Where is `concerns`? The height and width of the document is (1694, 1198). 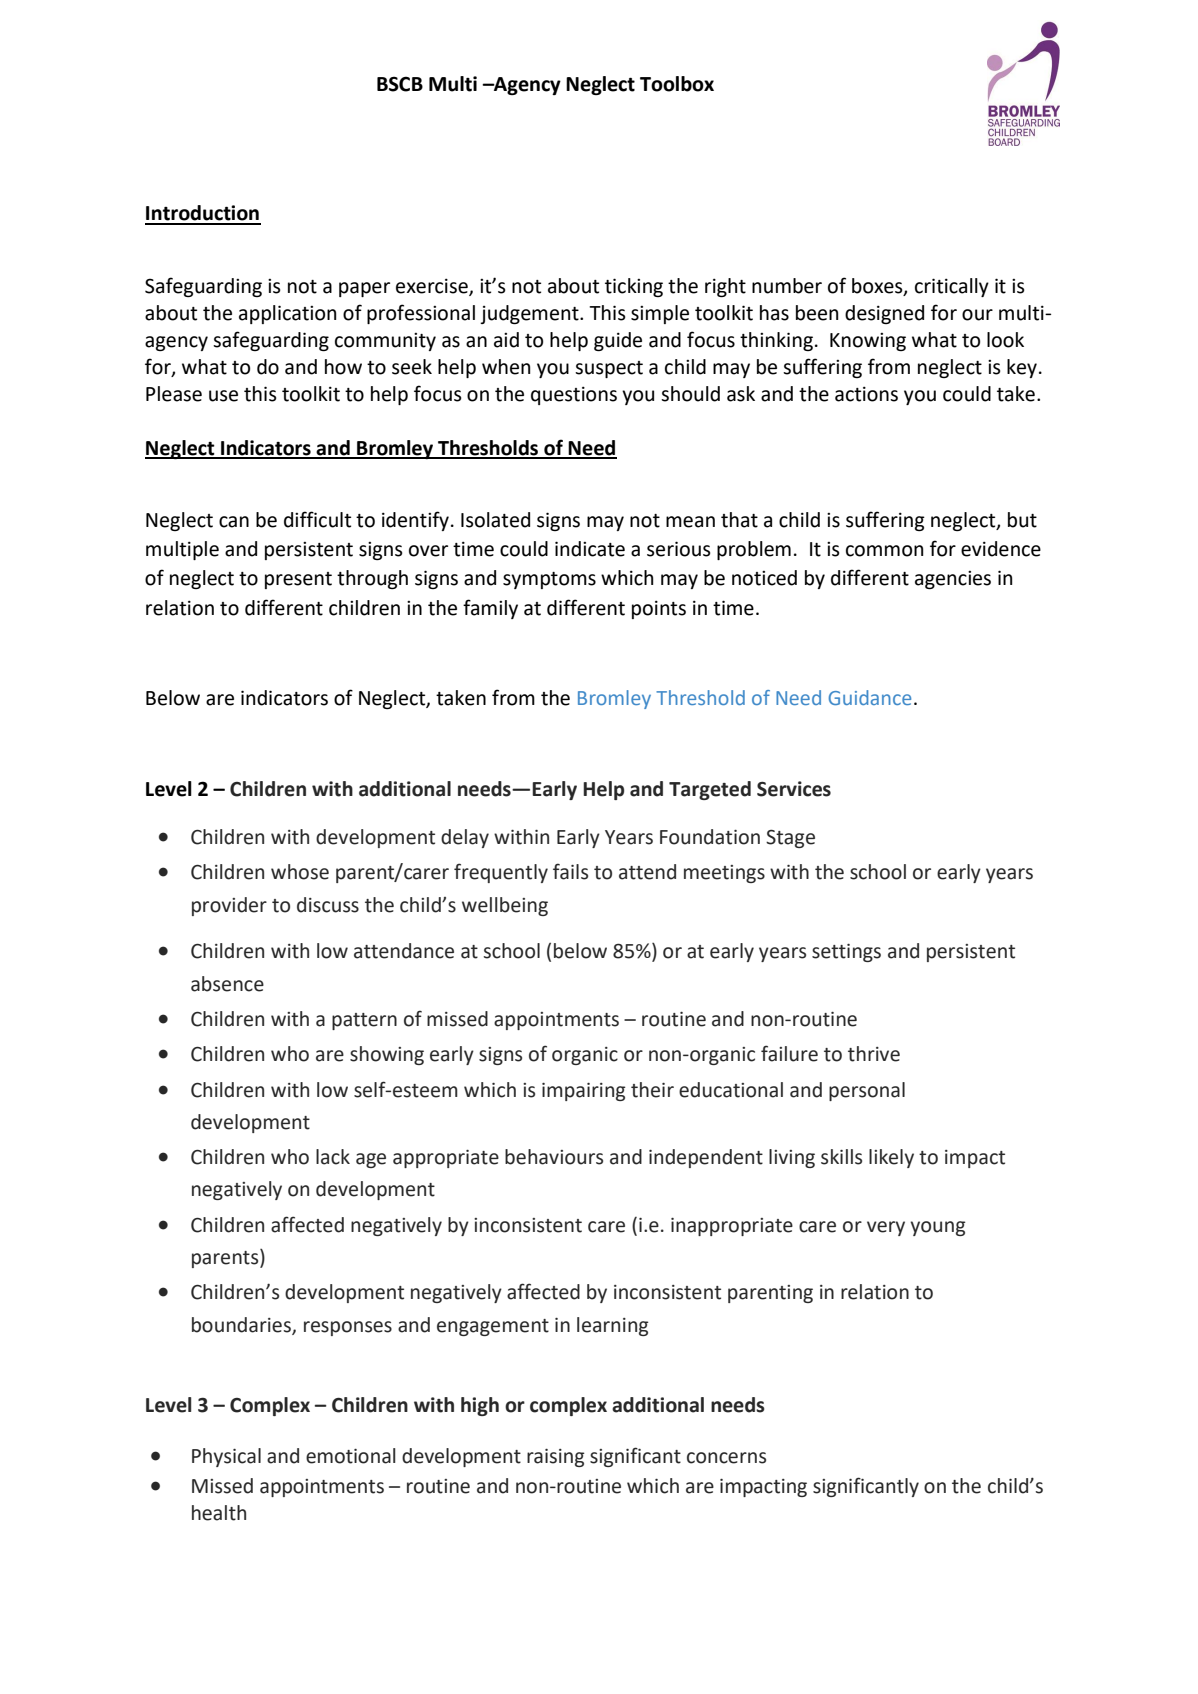
concerns is located at coordinates (726, 1458).
